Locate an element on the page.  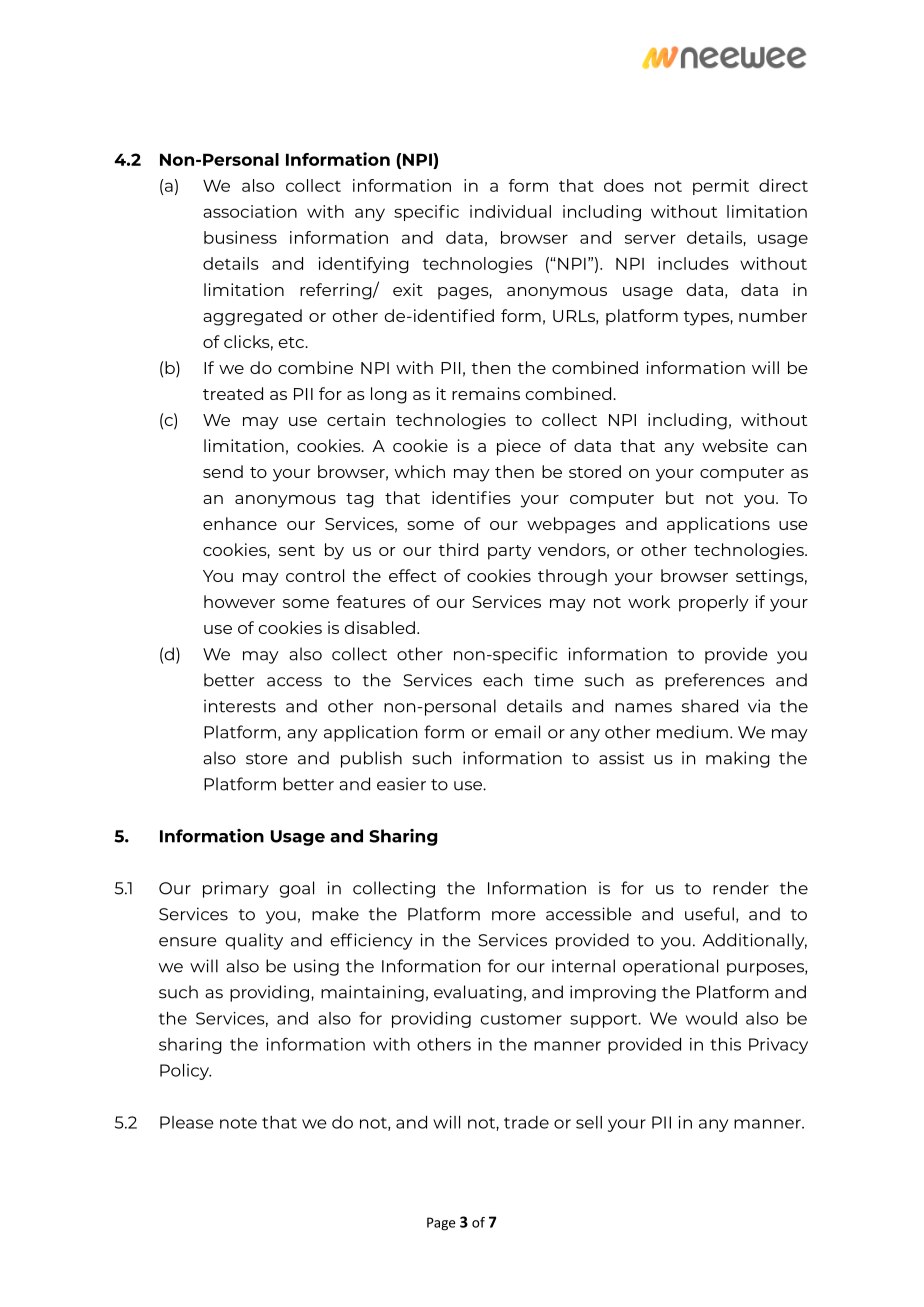
individual is located at coordinates (510, 211).
